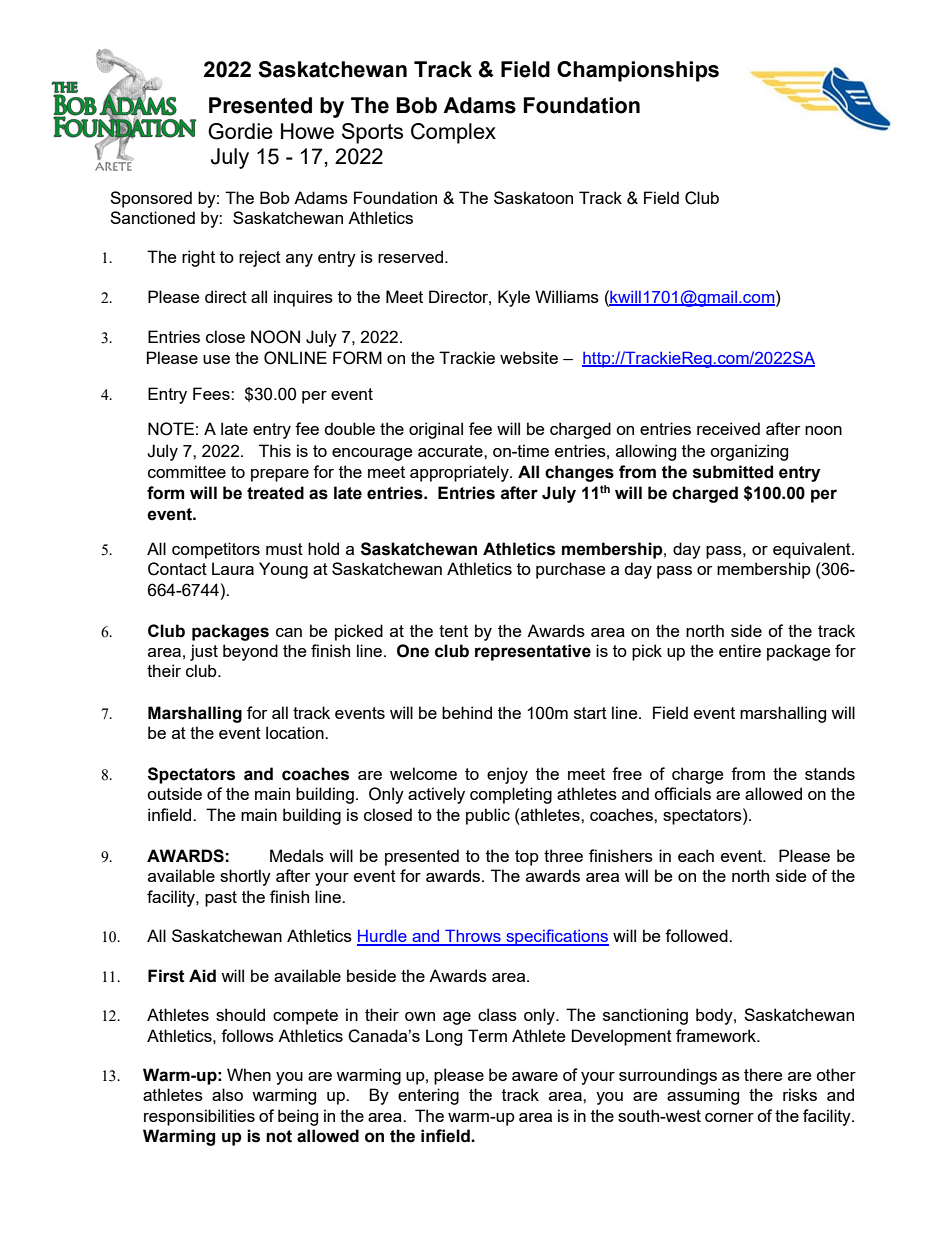 This screenshot has height=1233, width=952. Describe the element at coordinates (453, 631) in the screenshot. I see `tent` at that location.
